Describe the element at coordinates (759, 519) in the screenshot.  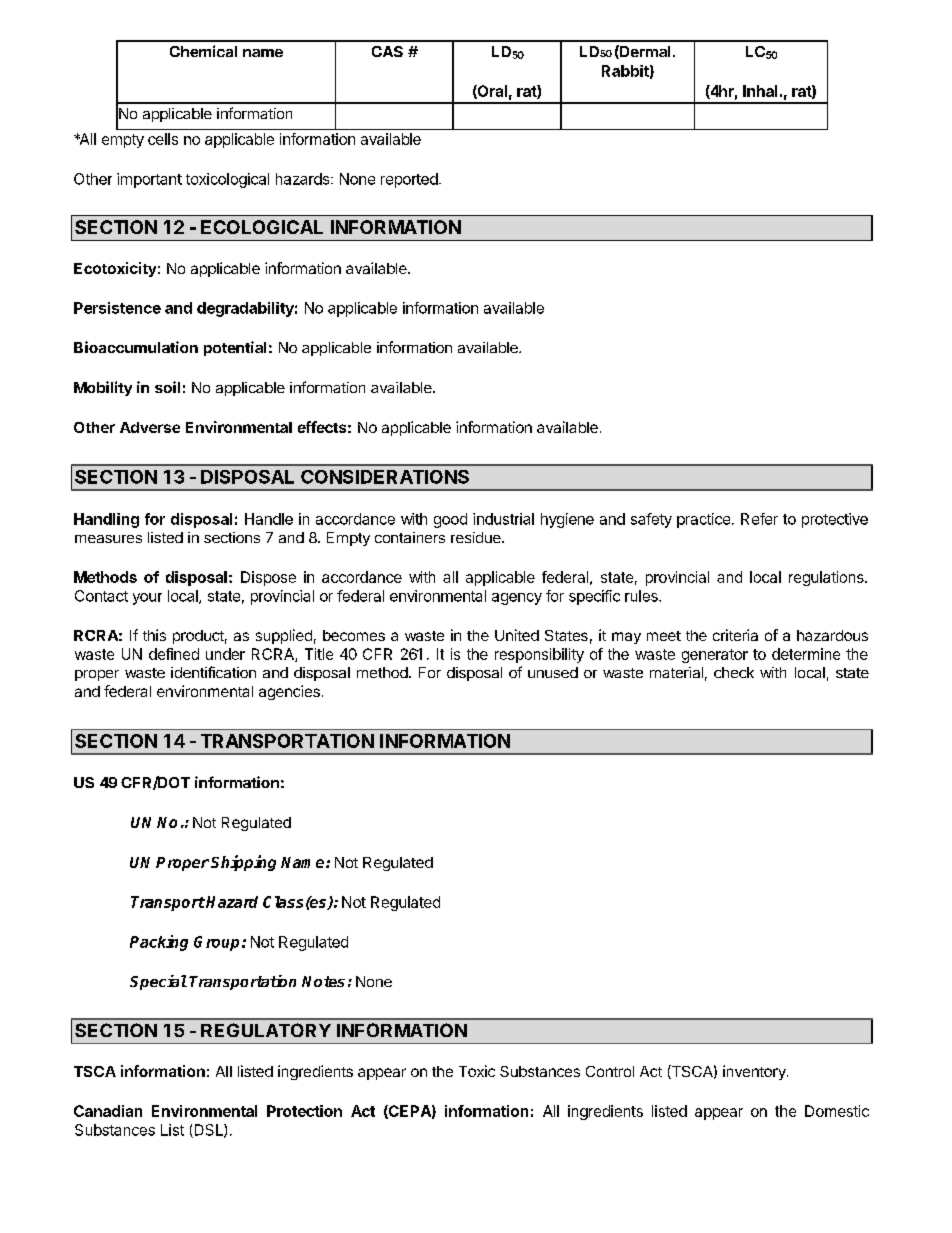
I see `Refer` at that location.
